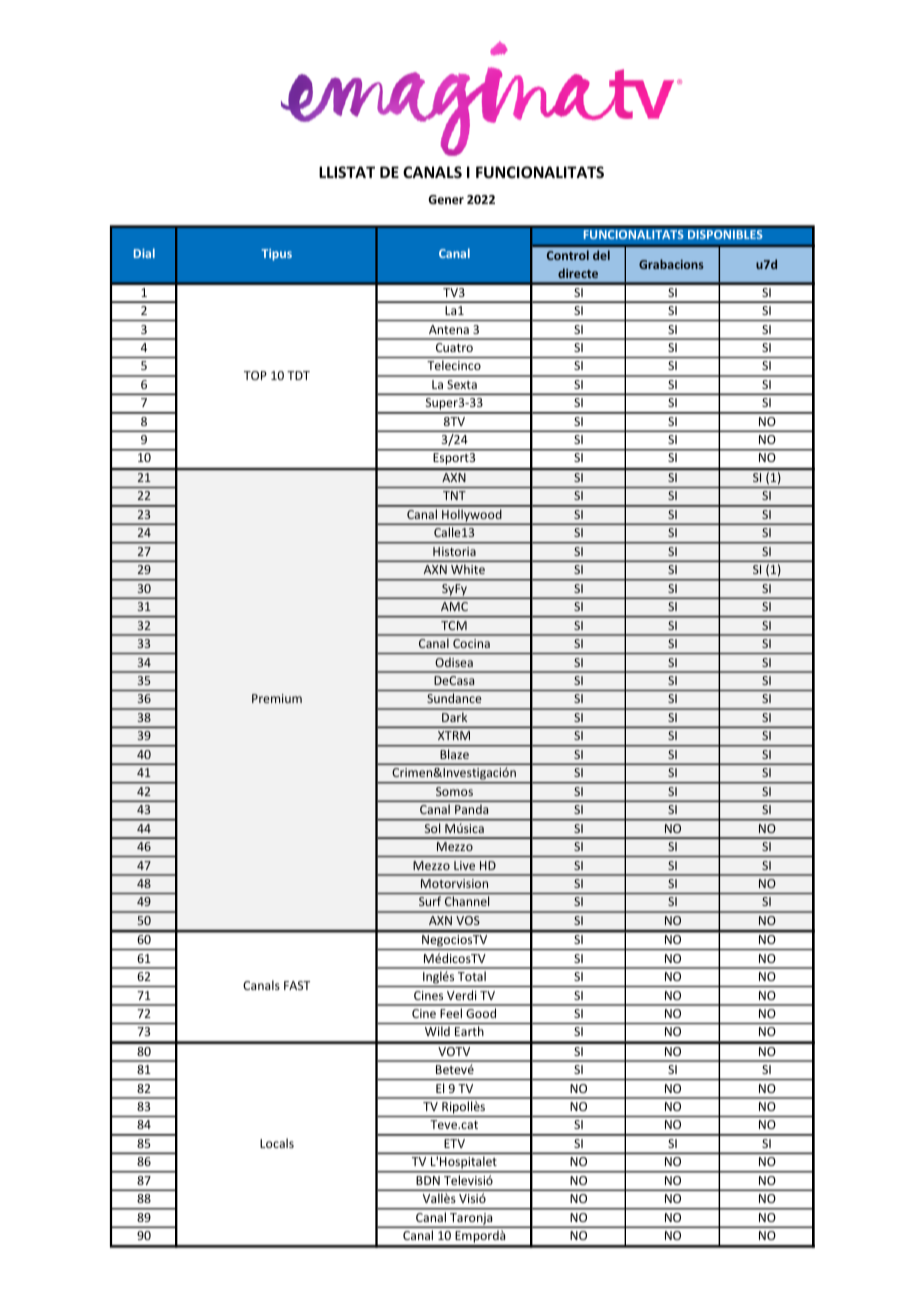 The height and width of the screenshot is (1308, 924). What do you see at coordinates (437, 1031) in the screenshot?
I see `Wild` at bounding box center [437, 1031].
